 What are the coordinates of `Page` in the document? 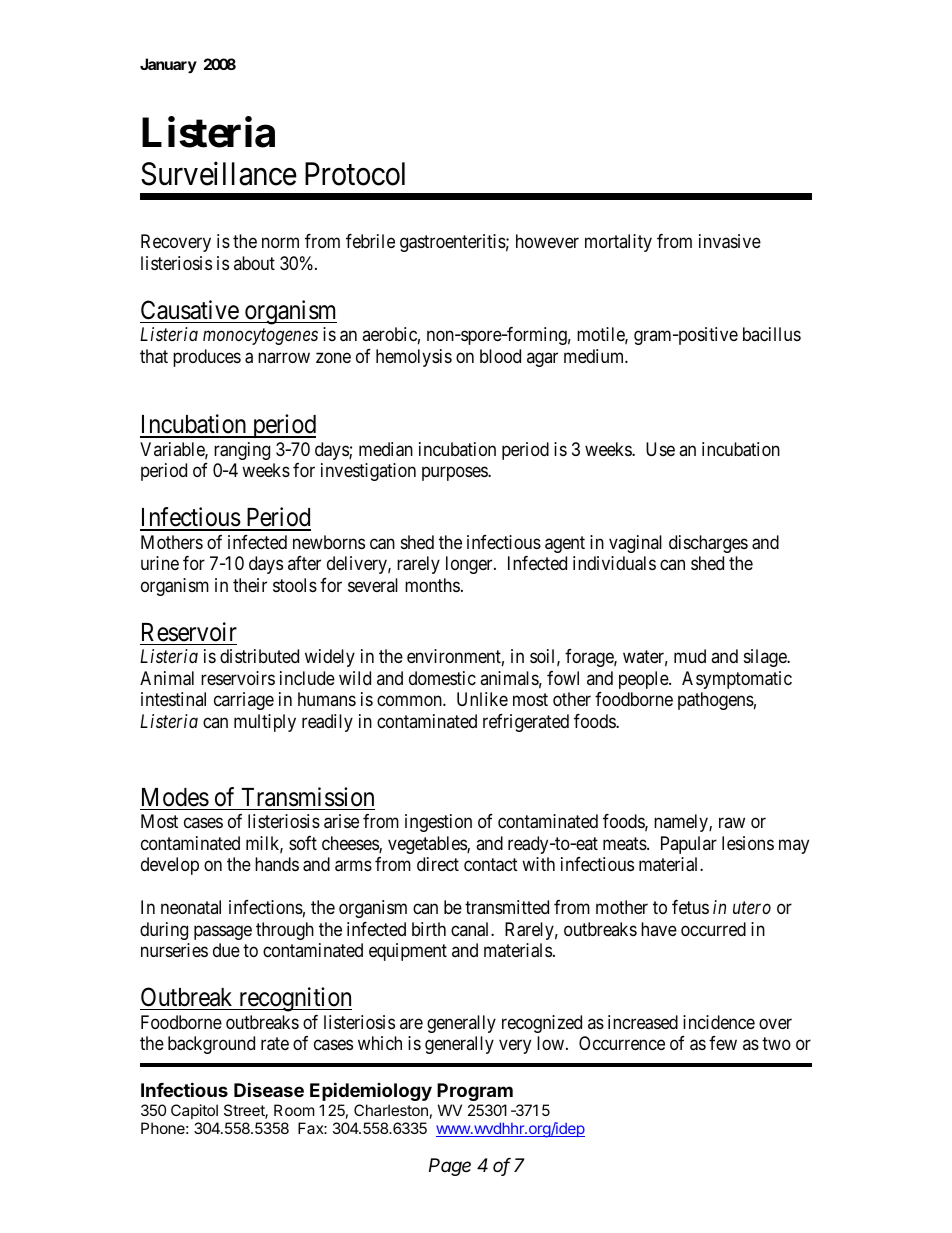 It's located at (450, 1167).
